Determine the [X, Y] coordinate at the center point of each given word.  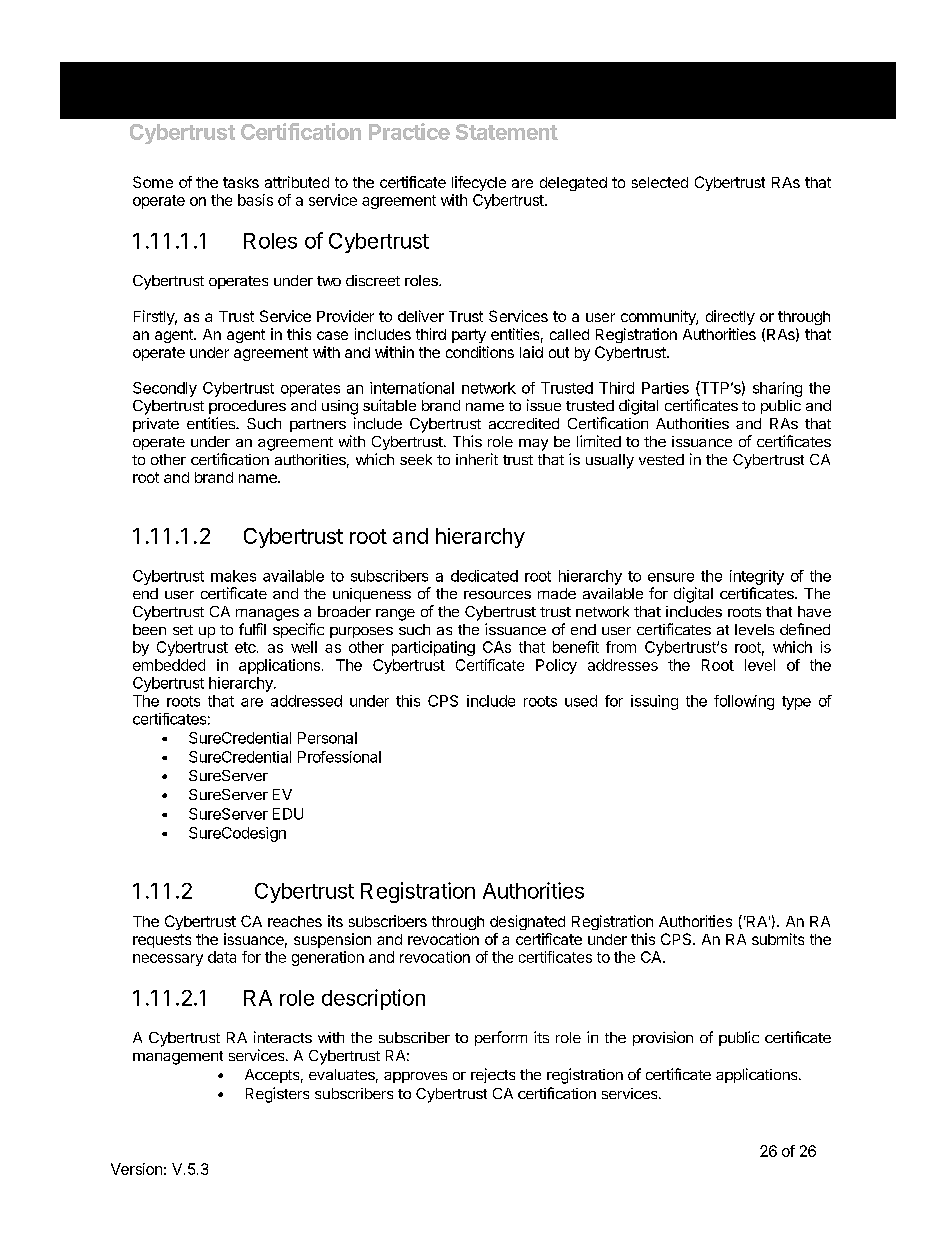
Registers [277, 1095]
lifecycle [479, 183]
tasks [241, 182]
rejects [493, 1075]
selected [660, 182]
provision [663, 1038]
